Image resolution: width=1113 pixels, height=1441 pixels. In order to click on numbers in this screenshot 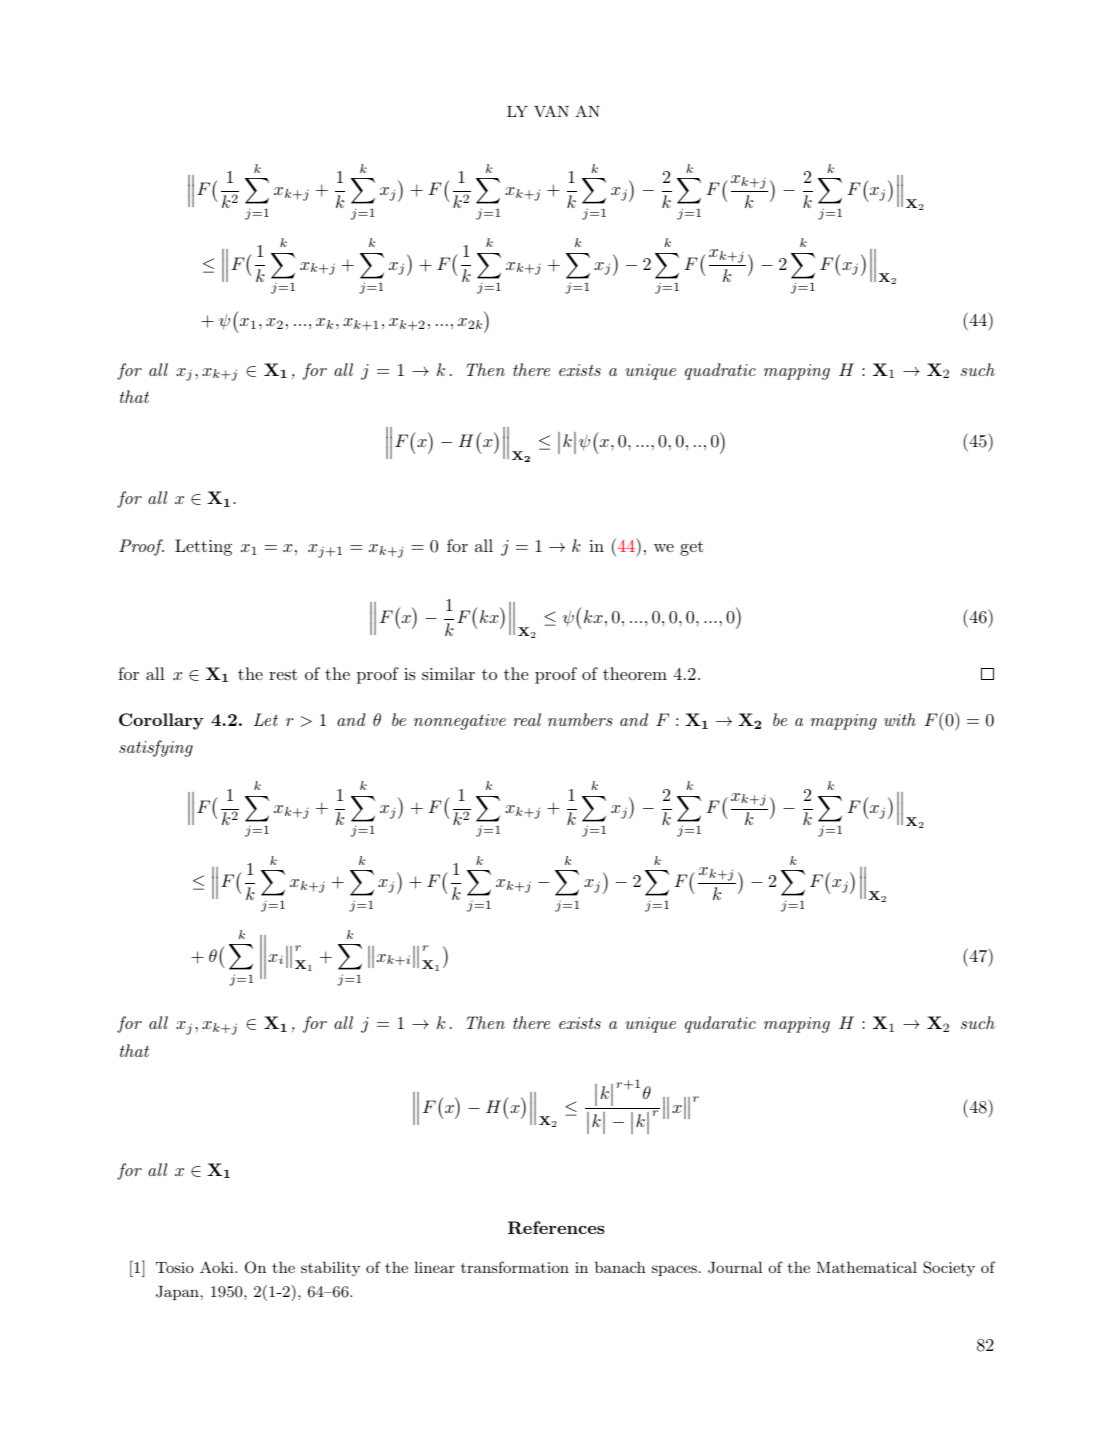, I will do `click(580, 719)`.
